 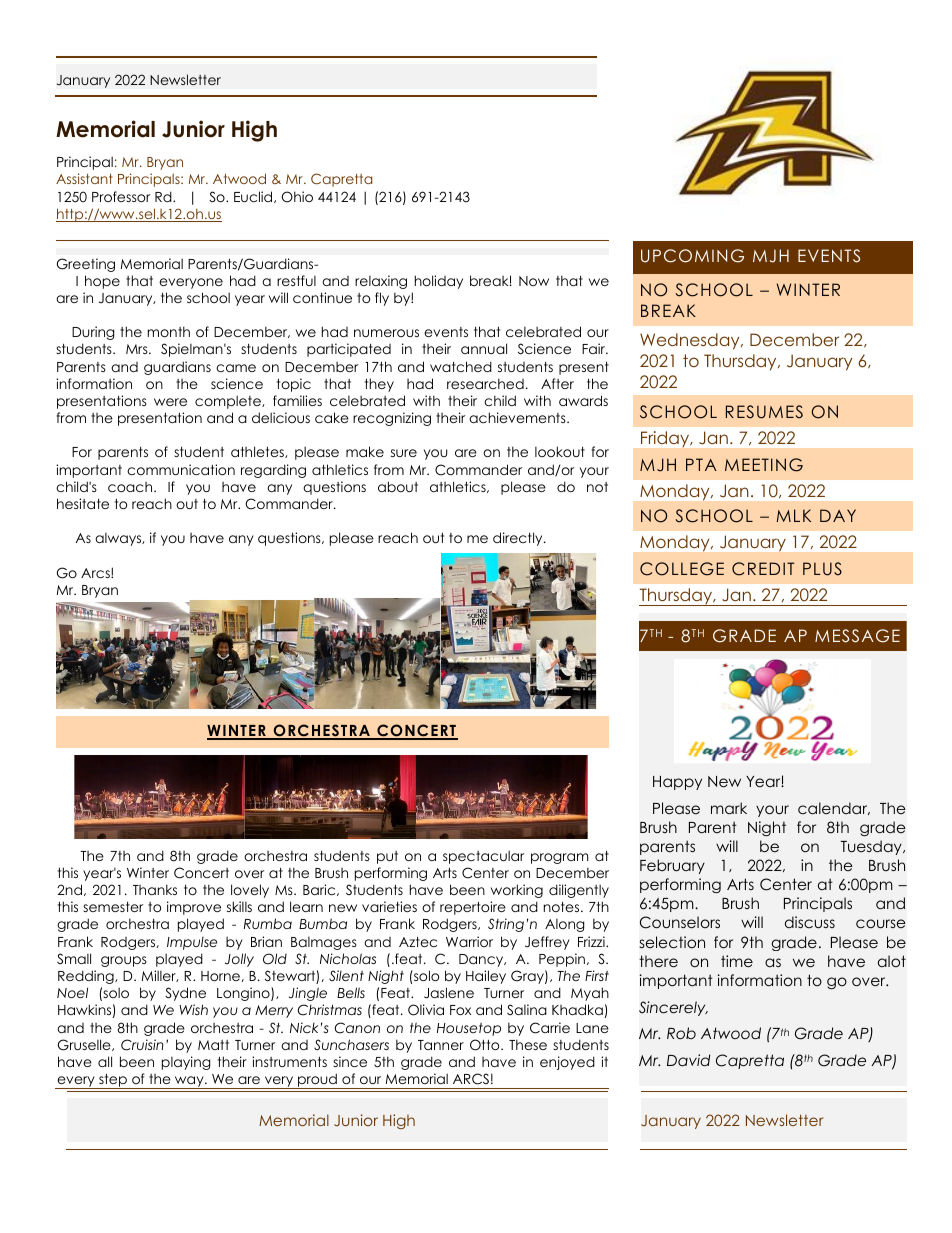 What do you see at coordinates (186, 1063) in the screenshot?
I see `playing` at bounding box center [186, 1063].
